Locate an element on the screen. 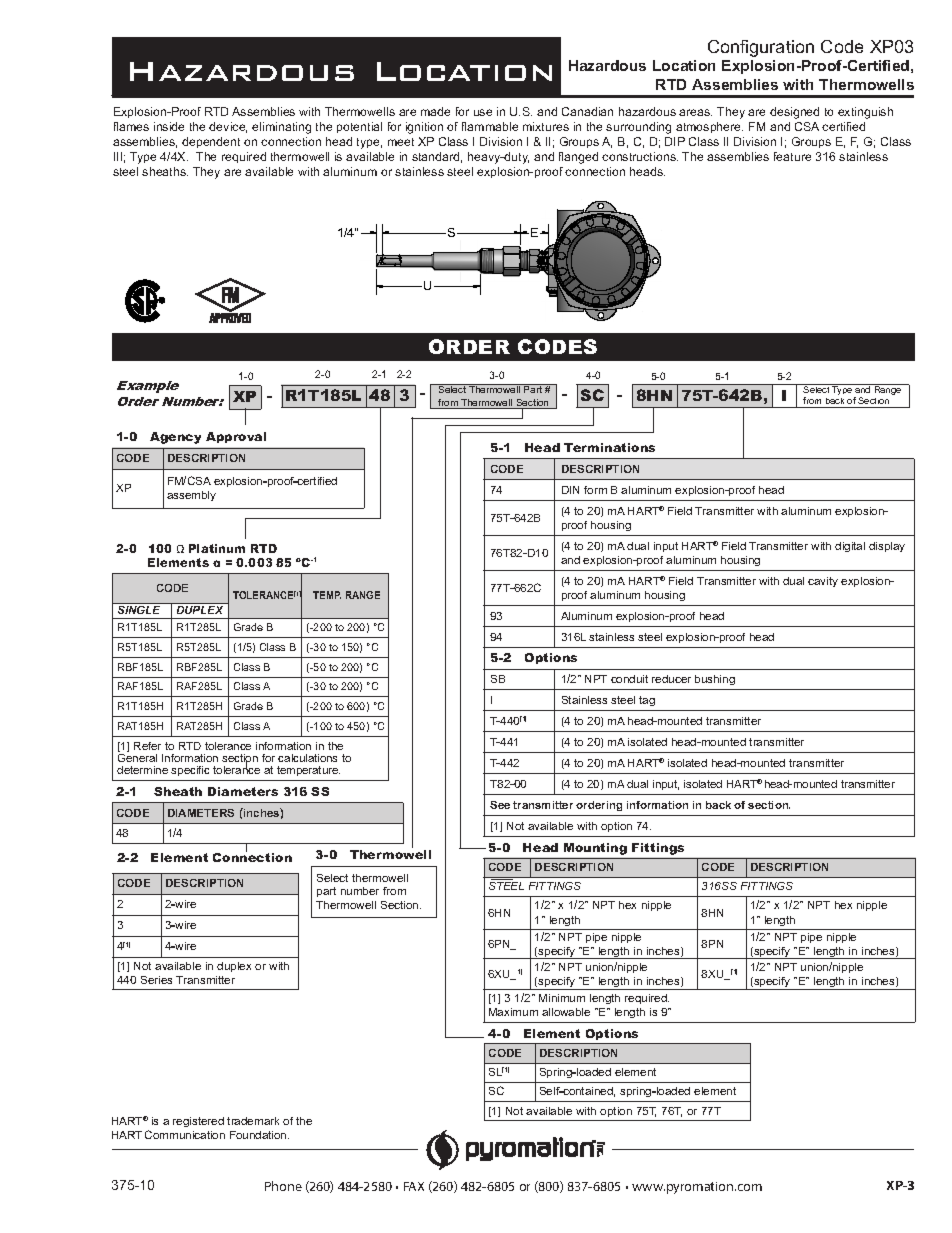  conduit is located at coordinates (629, 679).
